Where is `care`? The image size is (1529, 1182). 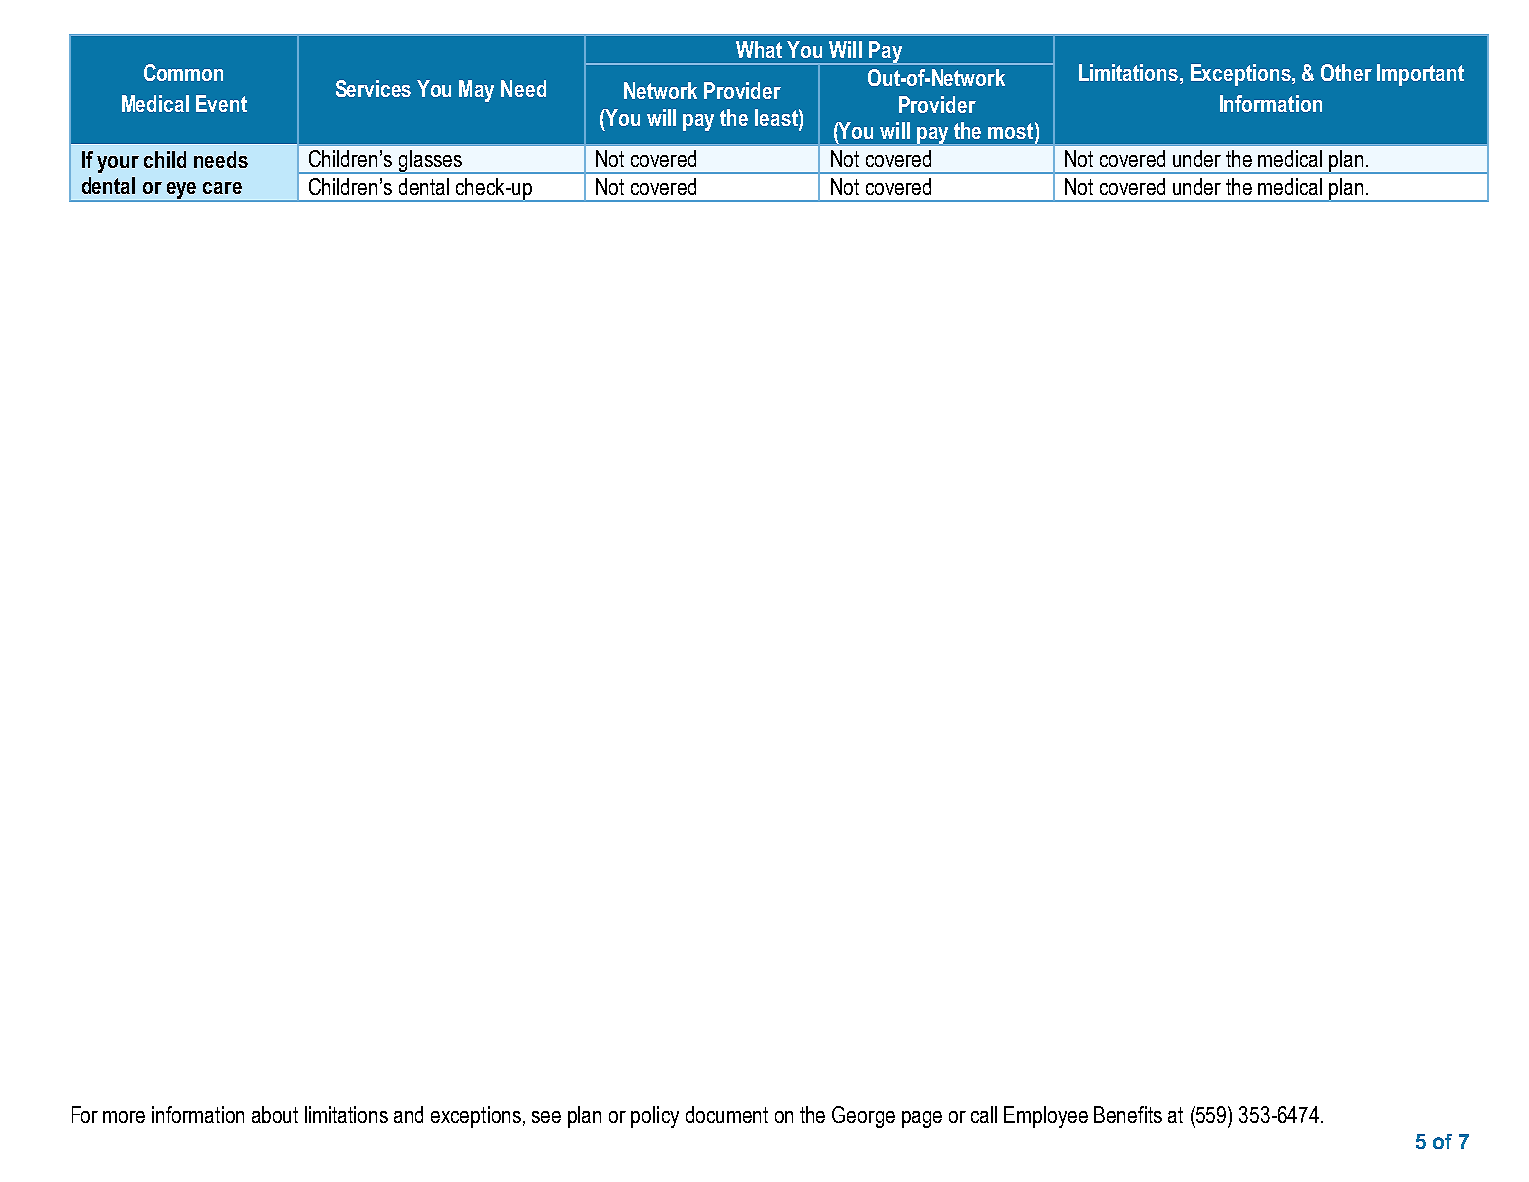
care is located at coordinates (222, 188).
